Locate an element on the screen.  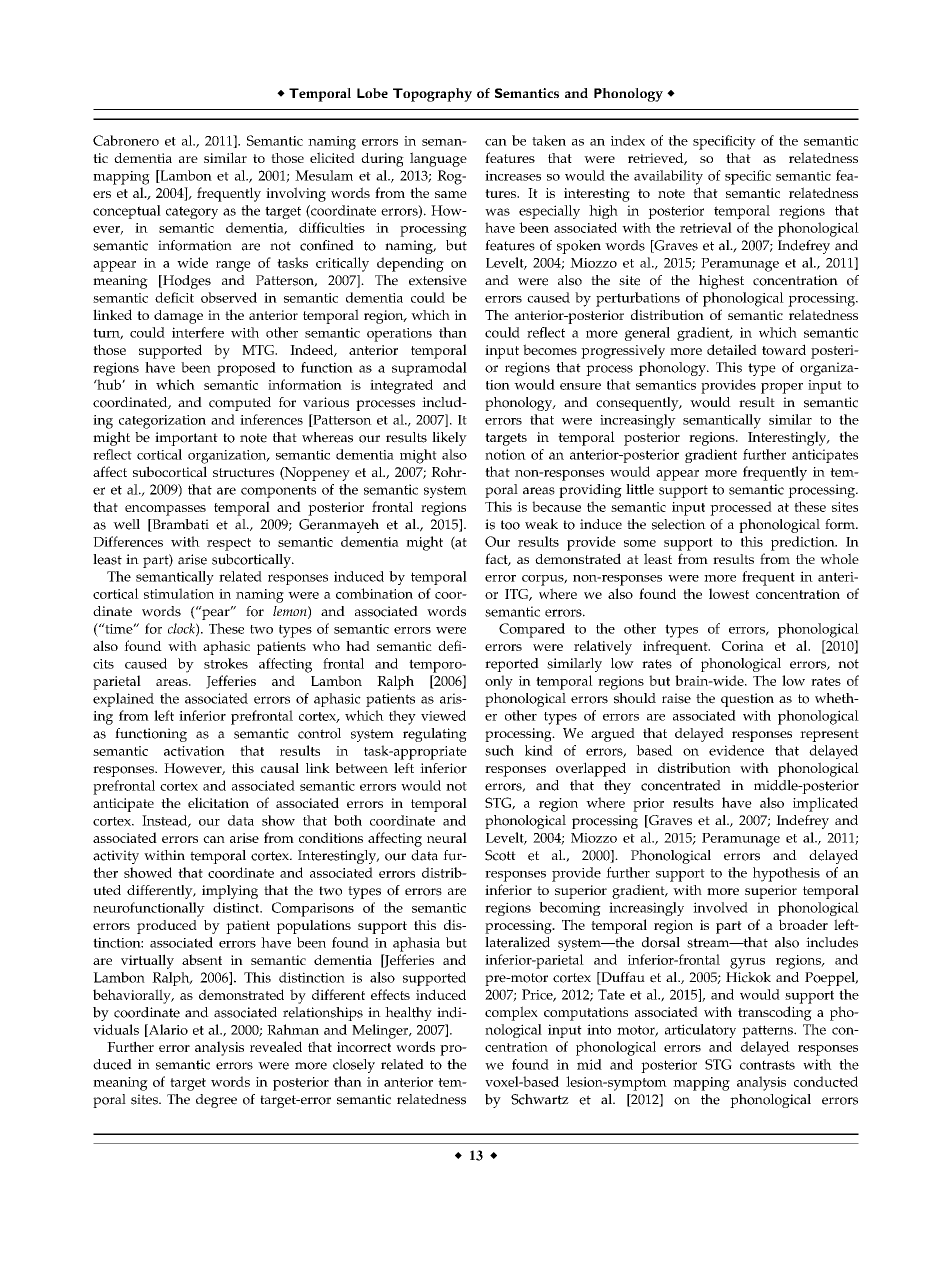
Topography is located at coordinates (432, 95).
